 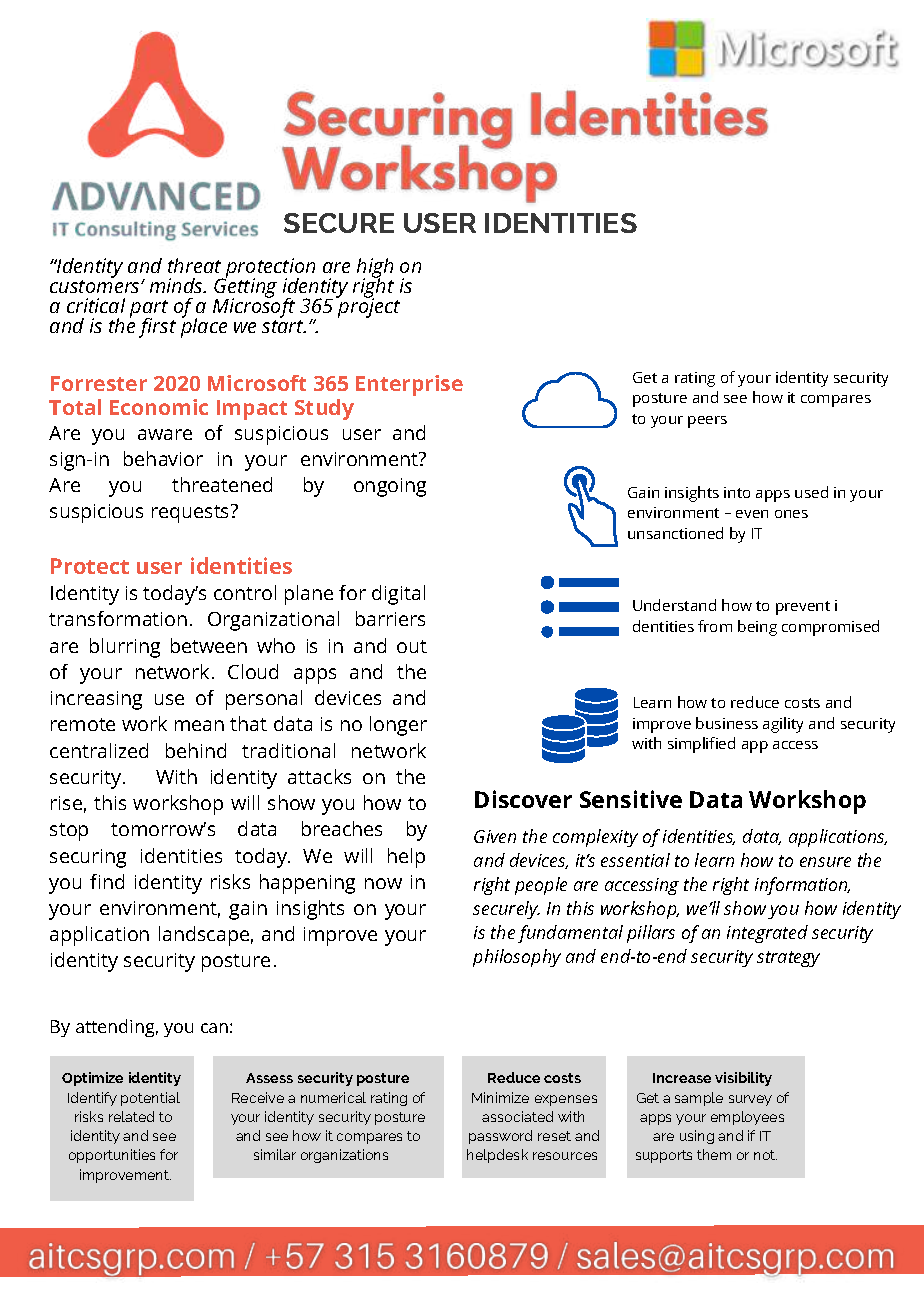 I want to click on minds, so click(x=177, y=285).
